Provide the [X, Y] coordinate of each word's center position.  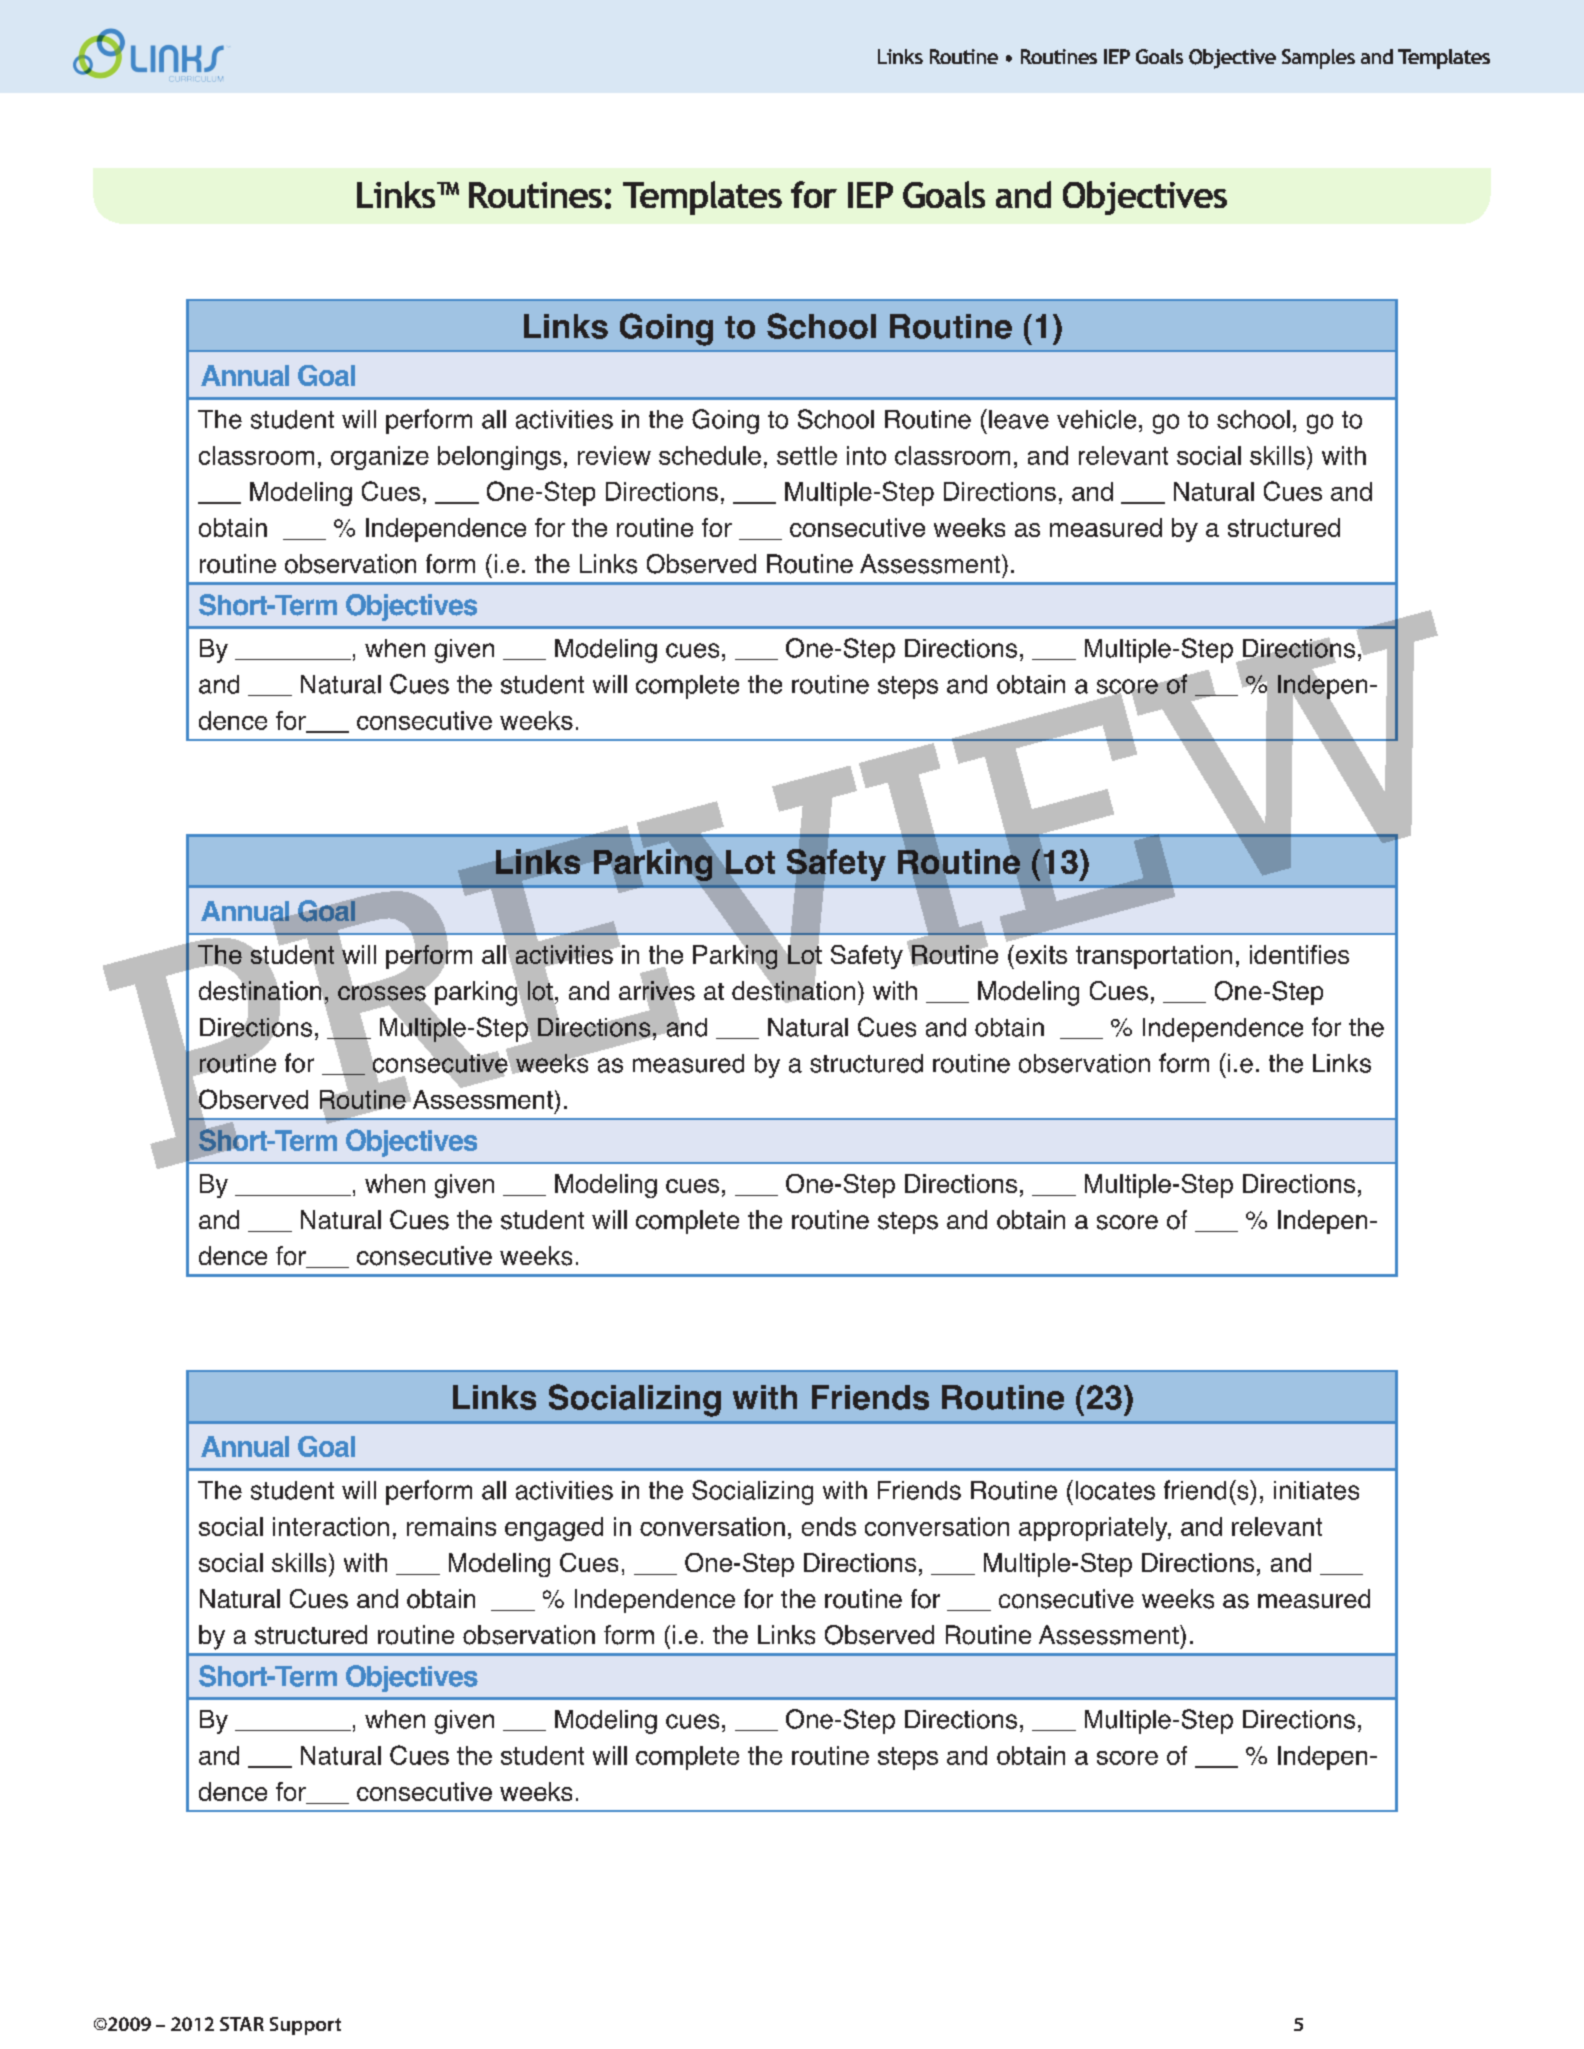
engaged [554, 1529]
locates [1115, 1490]
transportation [1154, 957]
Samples [1318, 59]
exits [1040, 954]
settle [807, 455]
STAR [242, 2024]
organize [380, 458]
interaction [331, 1526]
